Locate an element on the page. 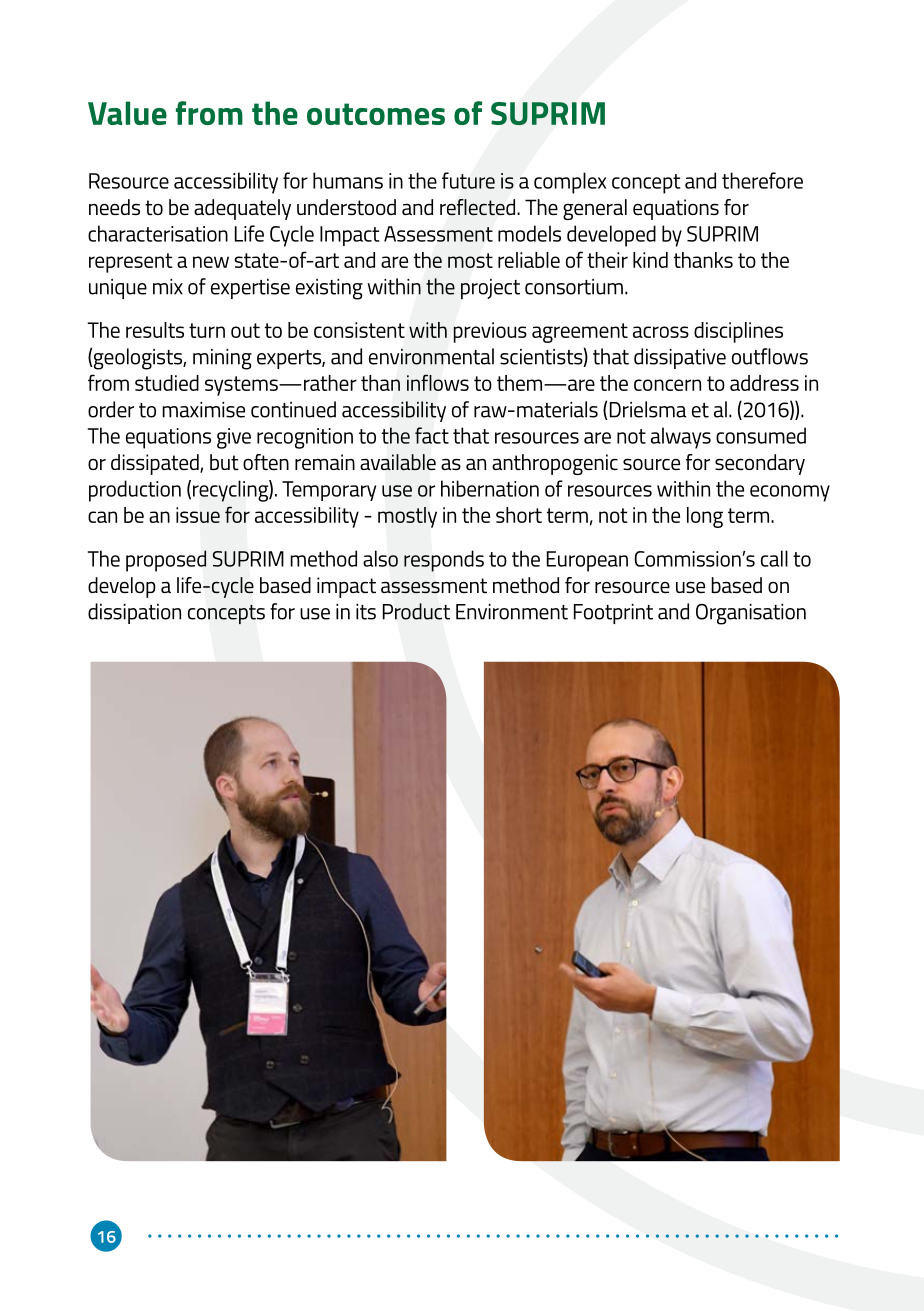 This image has width=924, height=1311. give is located at coordinates (234, 438).
